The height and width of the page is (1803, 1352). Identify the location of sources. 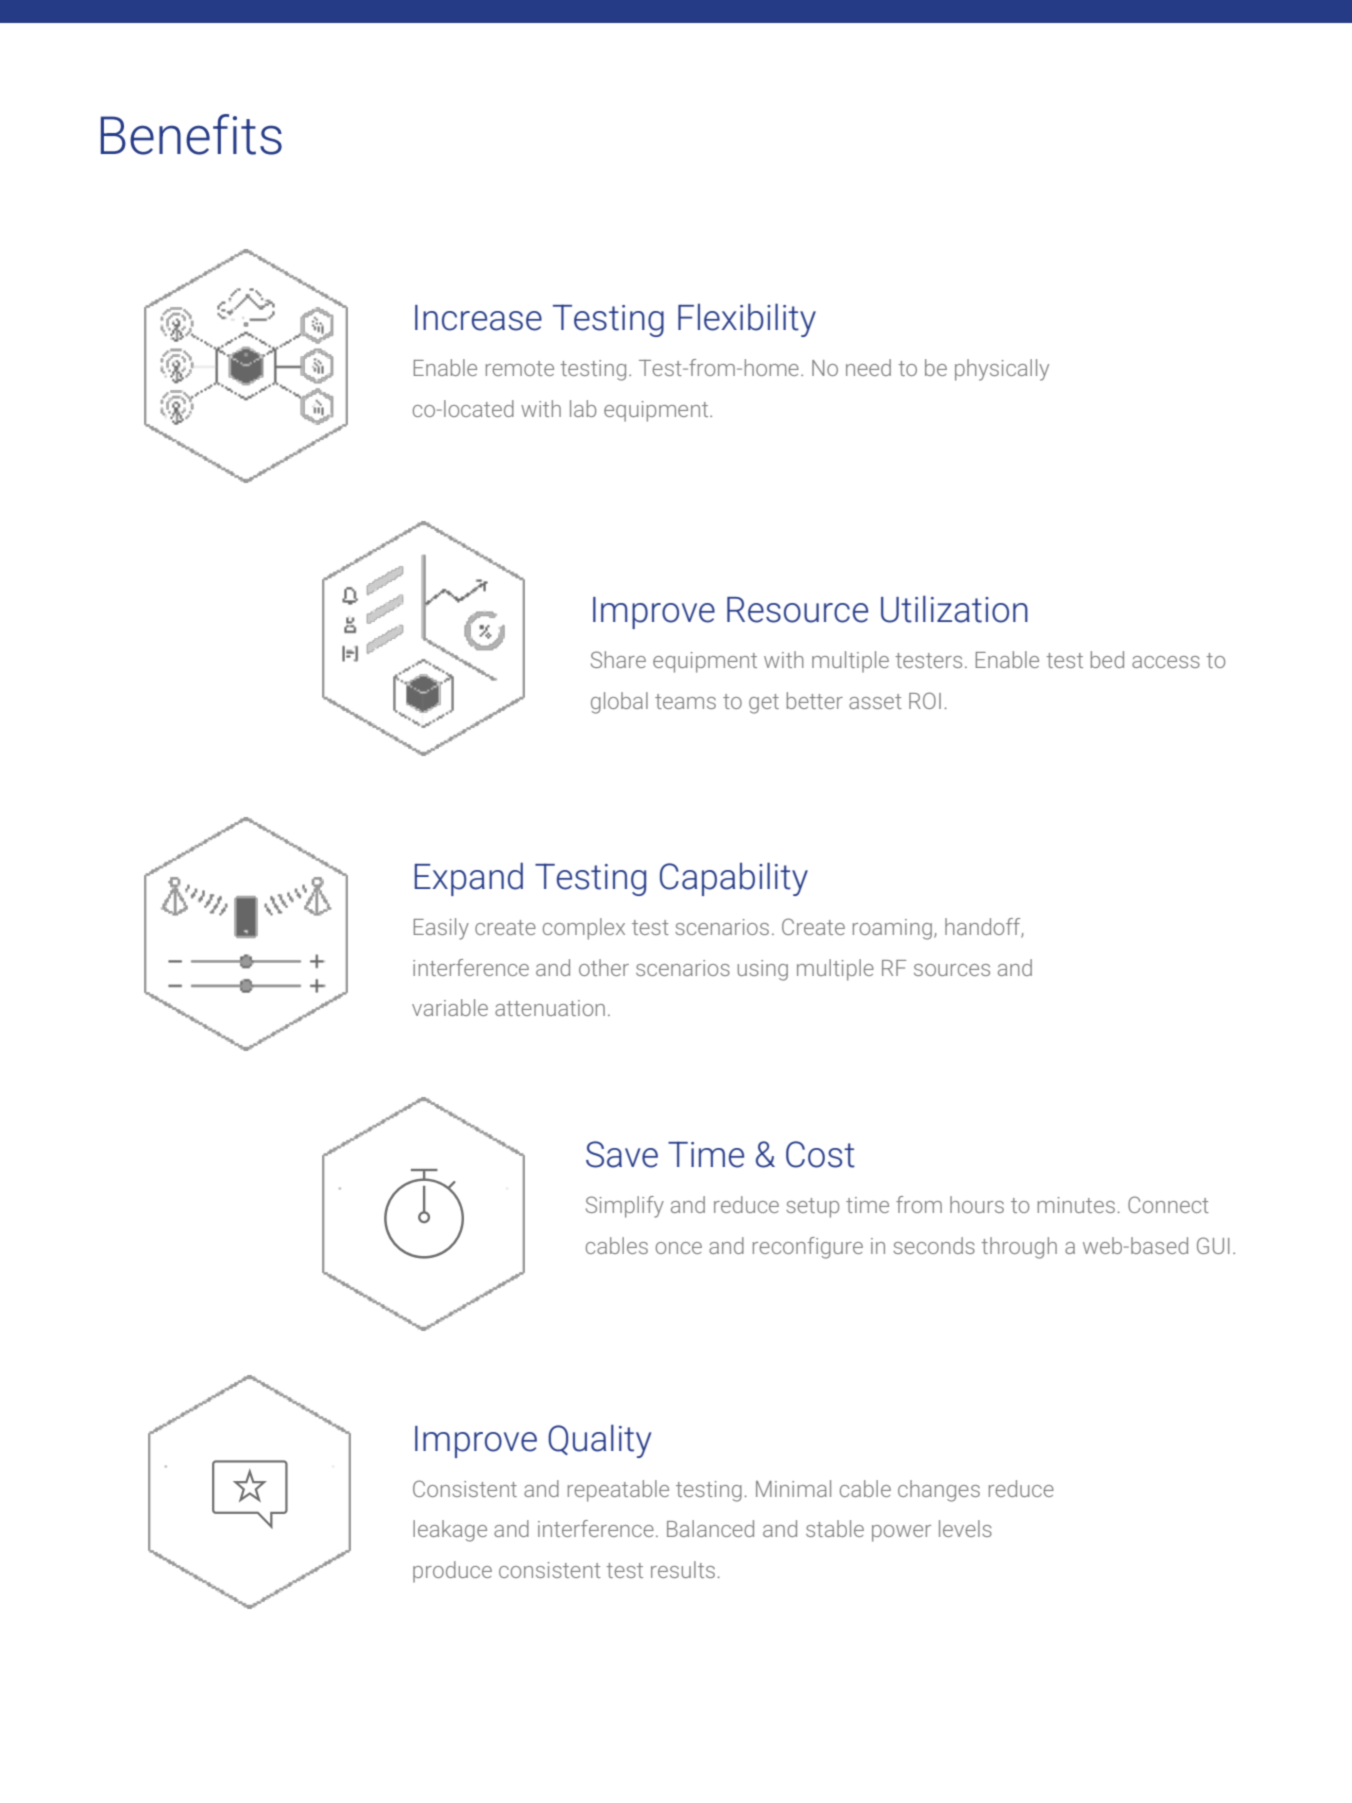
(952, 970).
